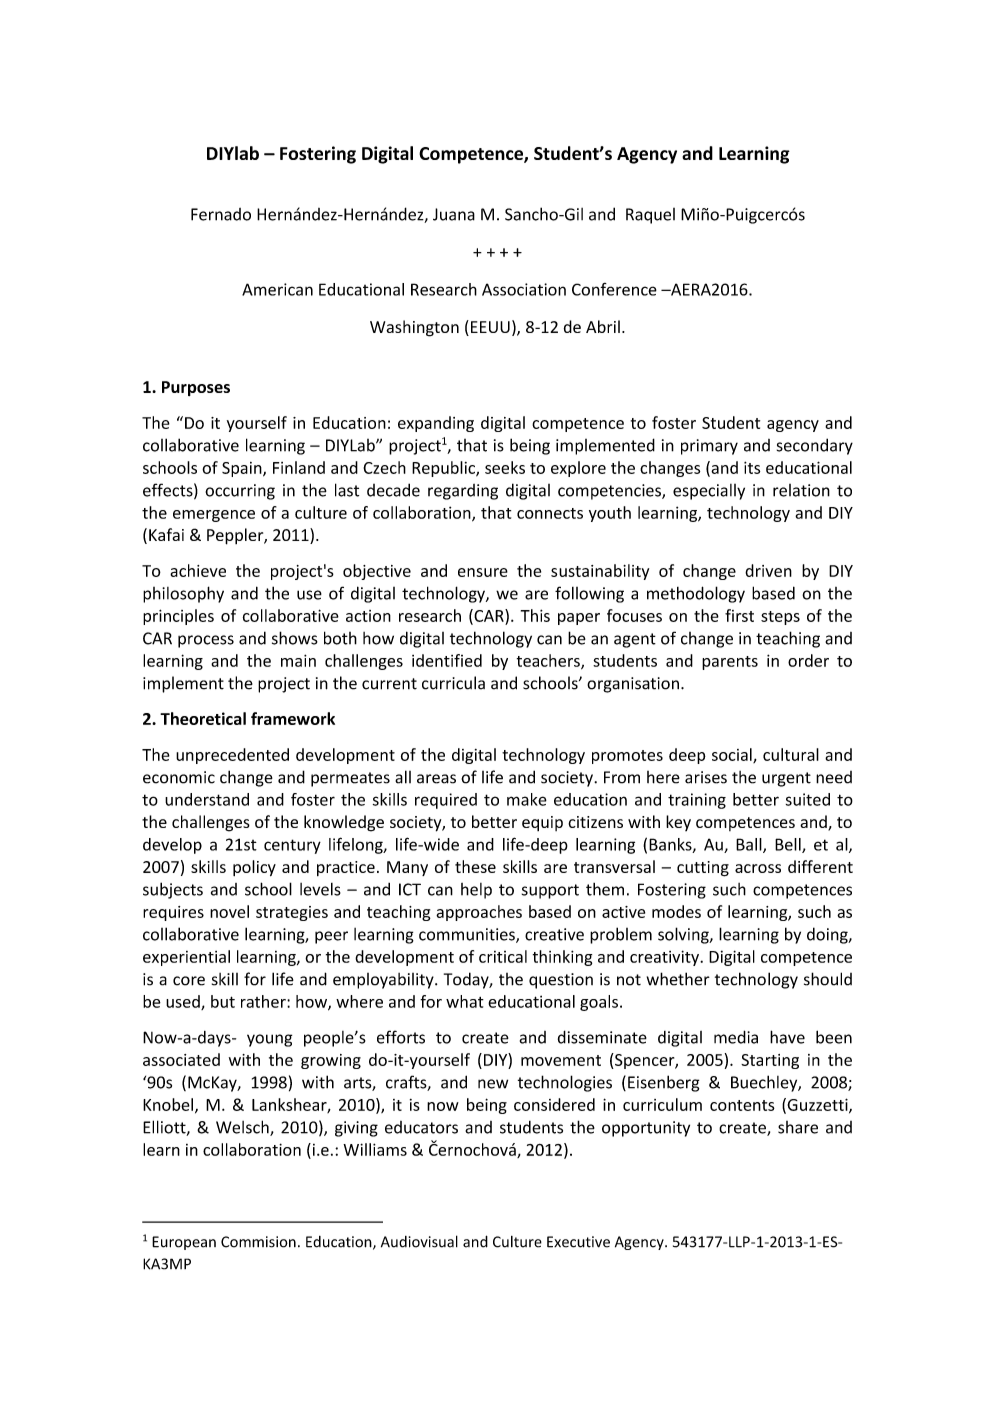 Image resolution: width=995 pixels, height=1407 pixels. What do you see at coordinates (453, 683) in the screenshot?
I see `curricula` at bounding box center [453, 683].
